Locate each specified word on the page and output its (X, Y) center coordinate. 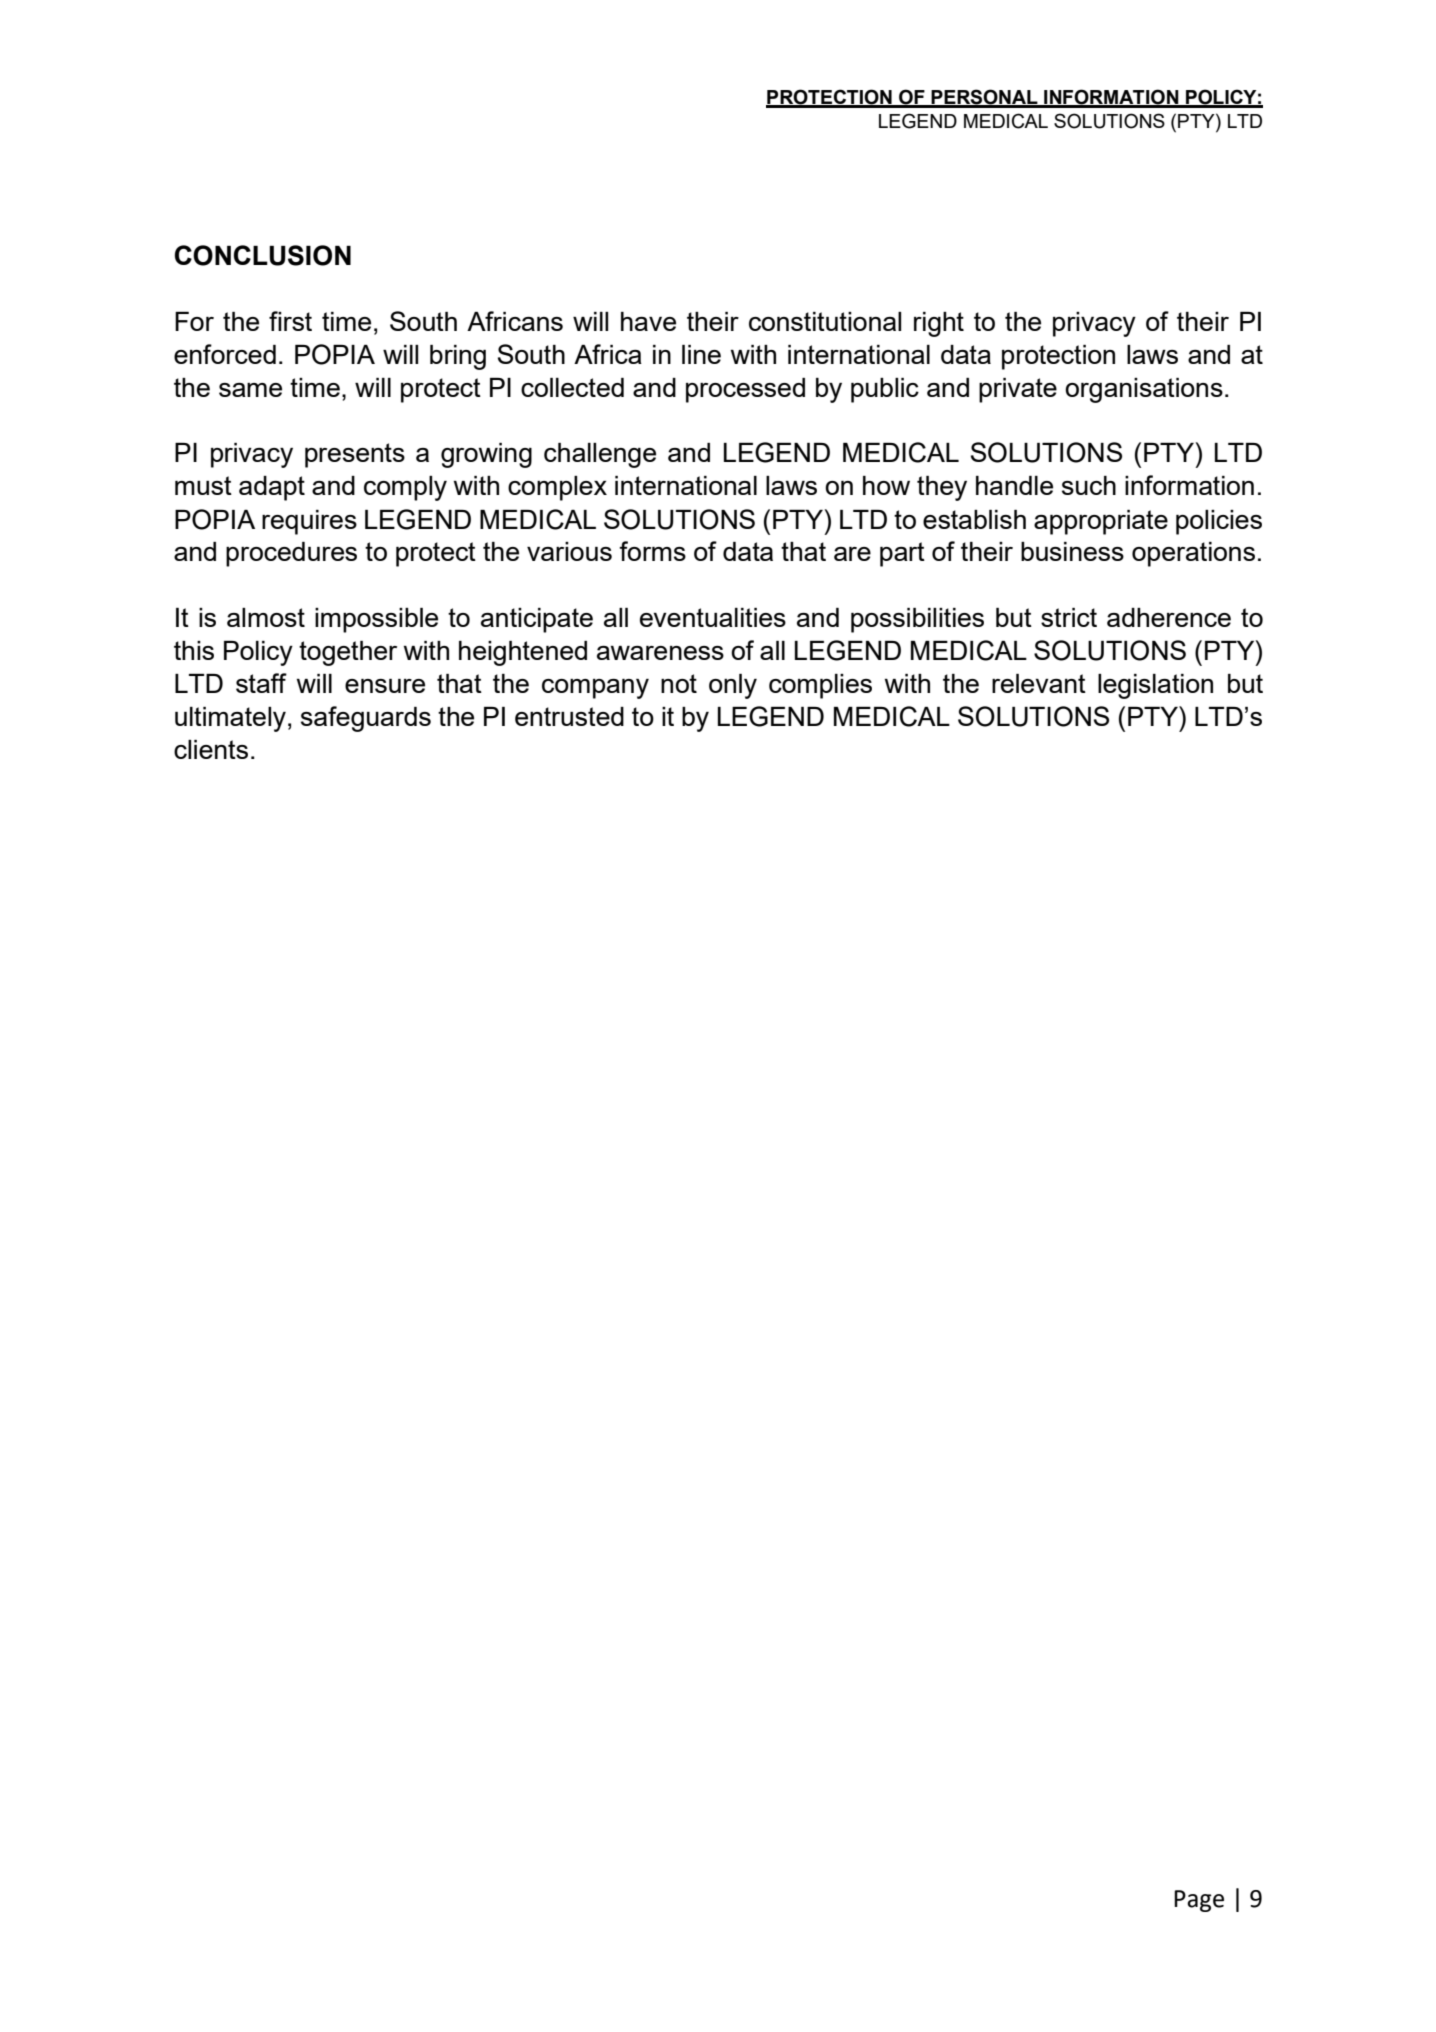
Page (1199, 1901)
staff (261, 683)
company (595, 689)
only (733, 686)
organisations (1144, 390)
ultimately (230, 719)
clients (211, 749)
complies (820, 686)
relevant (1039, 683)
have (648, 321)
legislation (1155, 686)
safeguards (366, 719)
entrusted (569, 716)
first (290, 321)
